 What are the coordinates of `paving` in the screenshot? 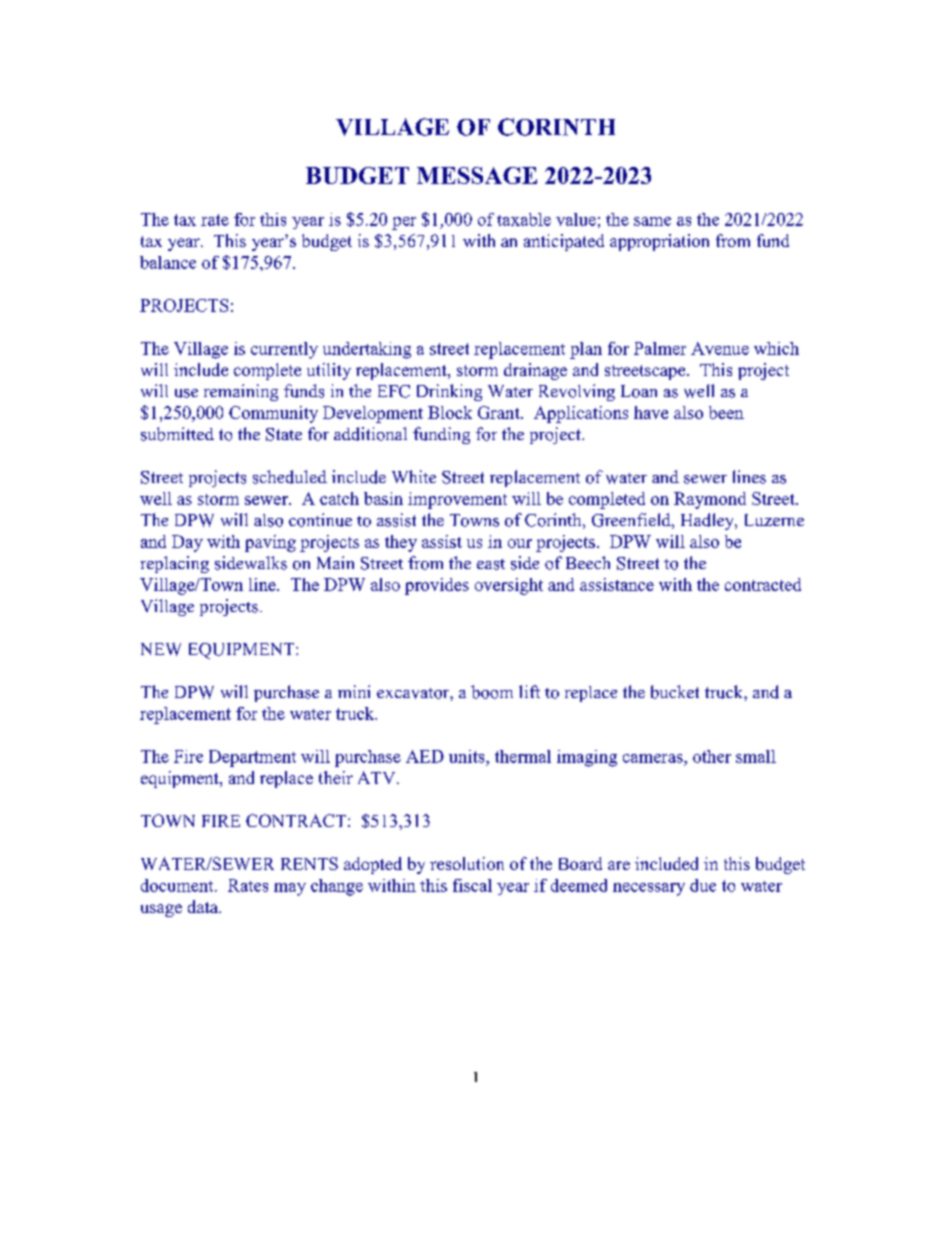 It's located at (270, 543).
